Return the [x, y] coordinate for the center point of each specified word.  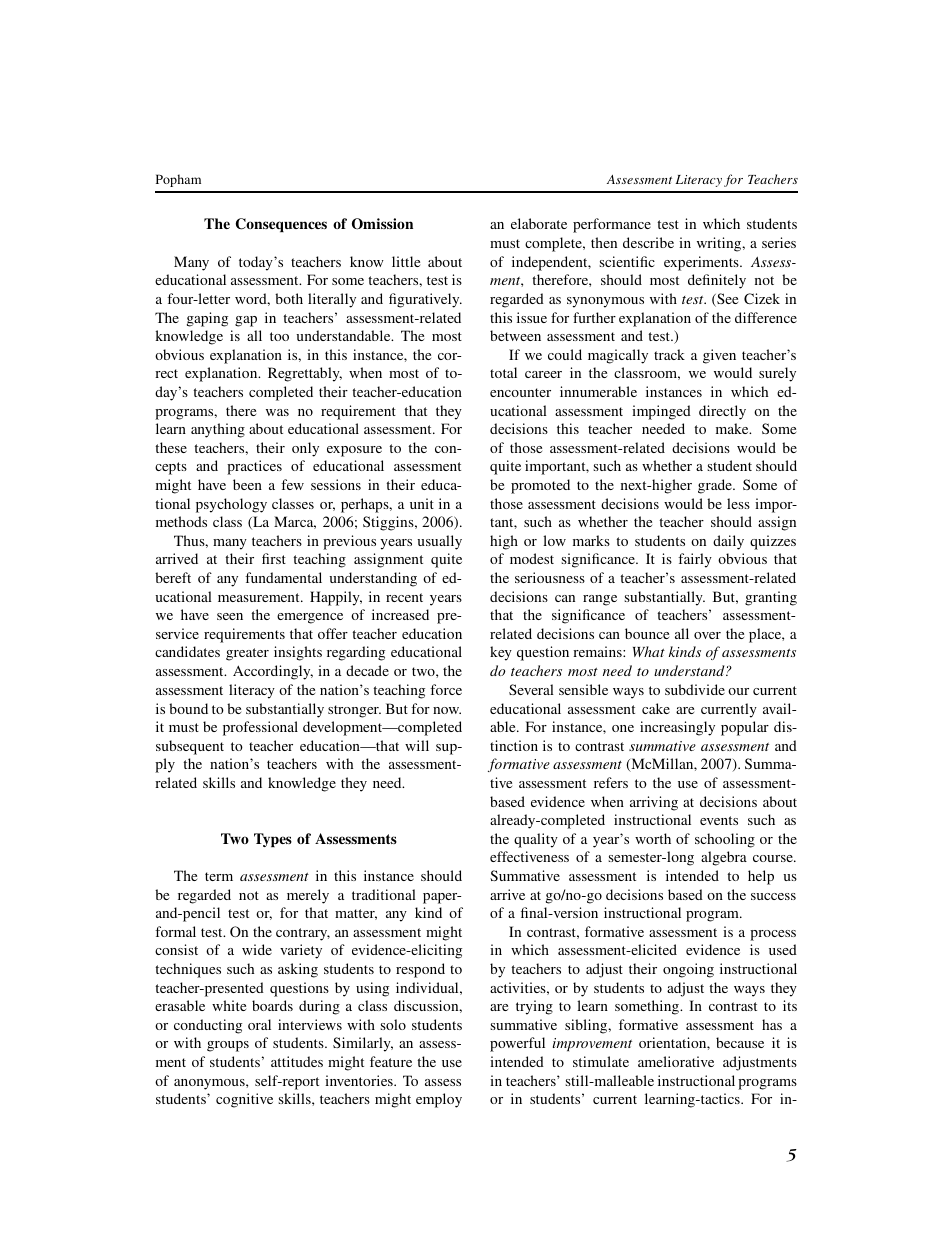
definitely [717, 281]
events [719, 820]
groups [228, 1046]
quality [536, 840]
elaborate [539, 223]
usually [439, 542]
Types [273, 840]
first [274, 558]
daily [728, 542]
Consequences [281, 225]
